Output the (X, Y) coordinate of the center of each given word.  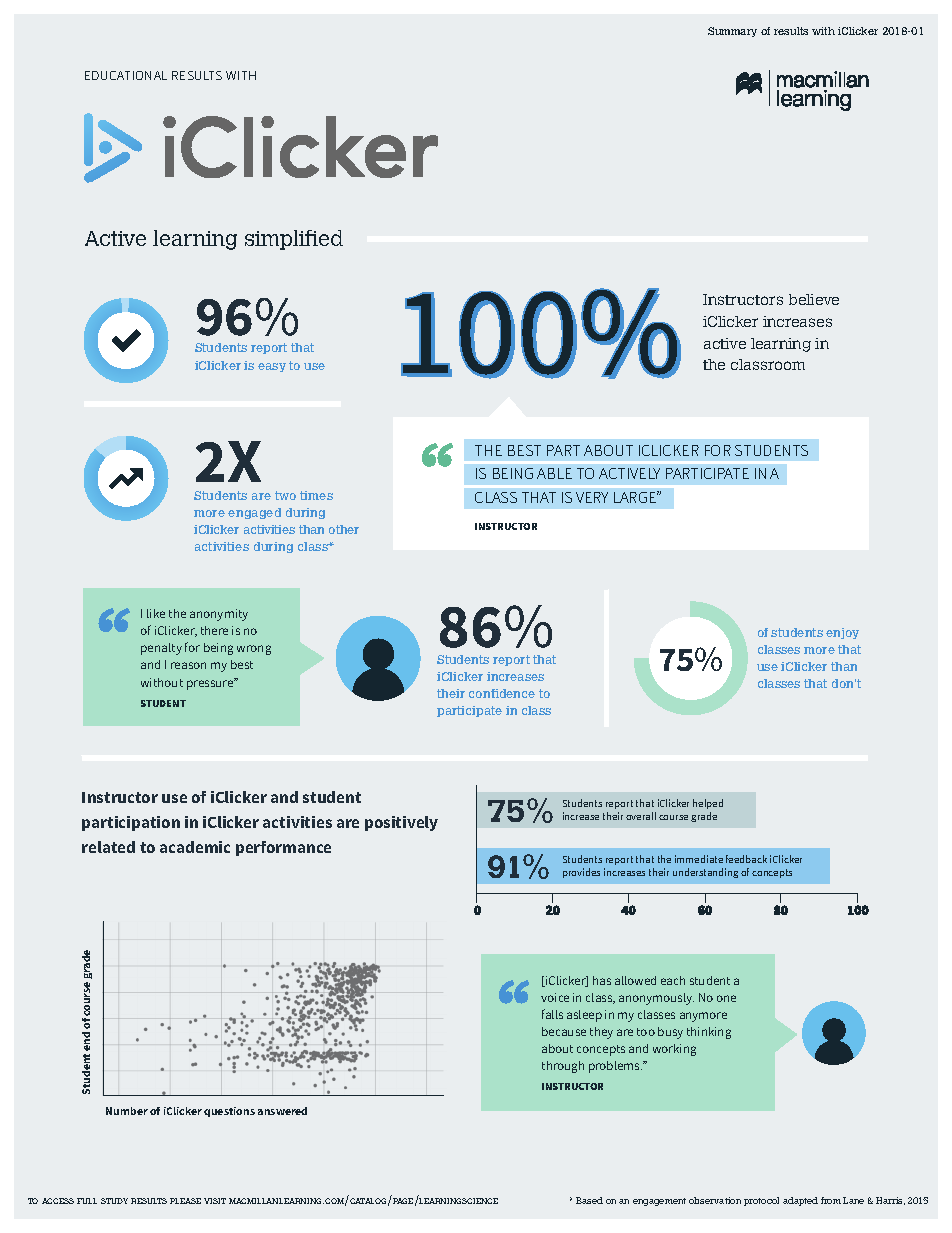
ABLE (554, 473)
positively (401, 823)
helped (708, 804)
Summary (732, 32)
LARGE (636, 497)
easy (272, 367)
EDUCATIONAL (126, 75)
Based (589, 1200)
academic (195, 847)
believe (814, 299)
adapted (800, 1201)
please (185, 1201)
